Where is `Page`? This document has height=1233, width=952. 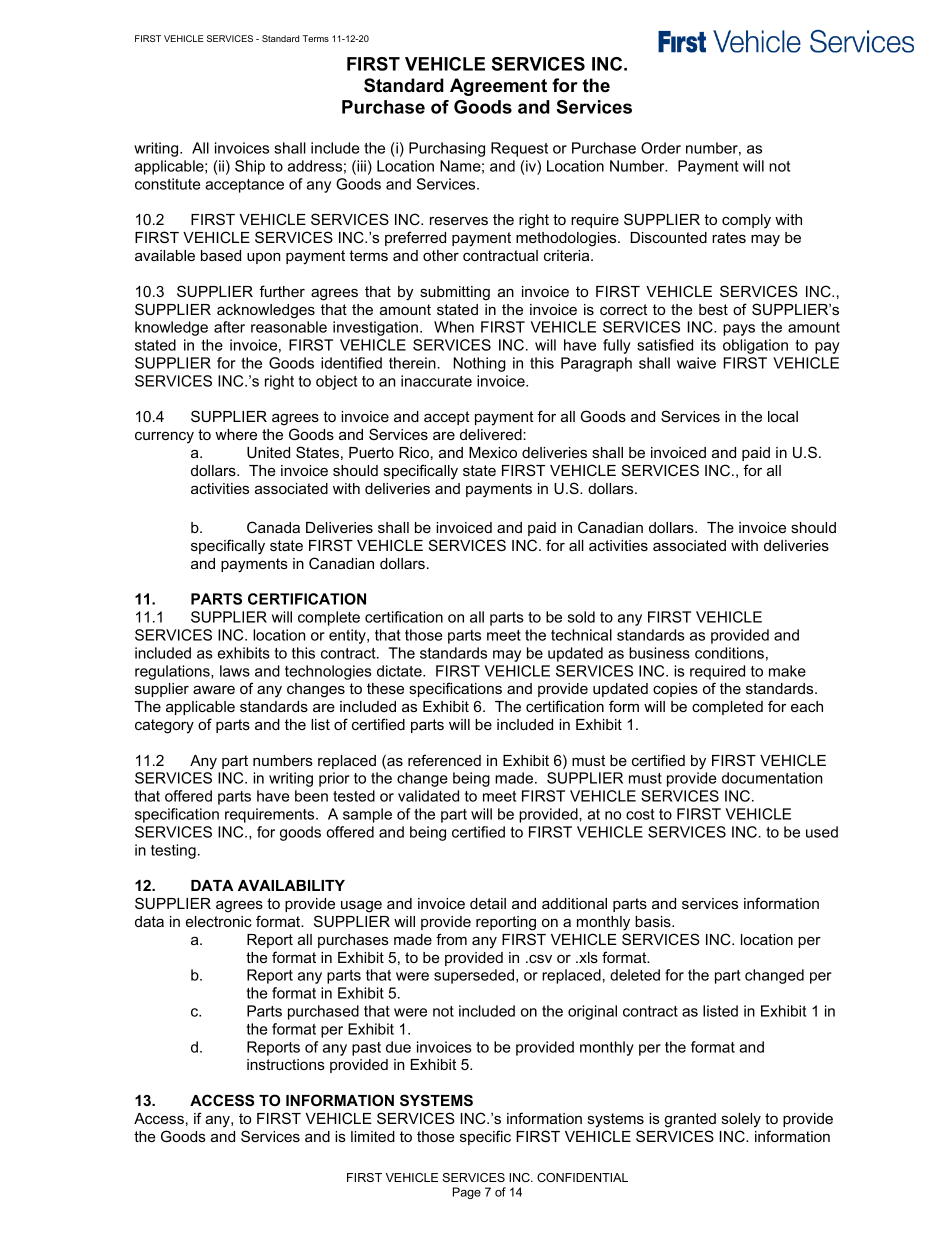
Page is located at coordinates (467, 1193).
